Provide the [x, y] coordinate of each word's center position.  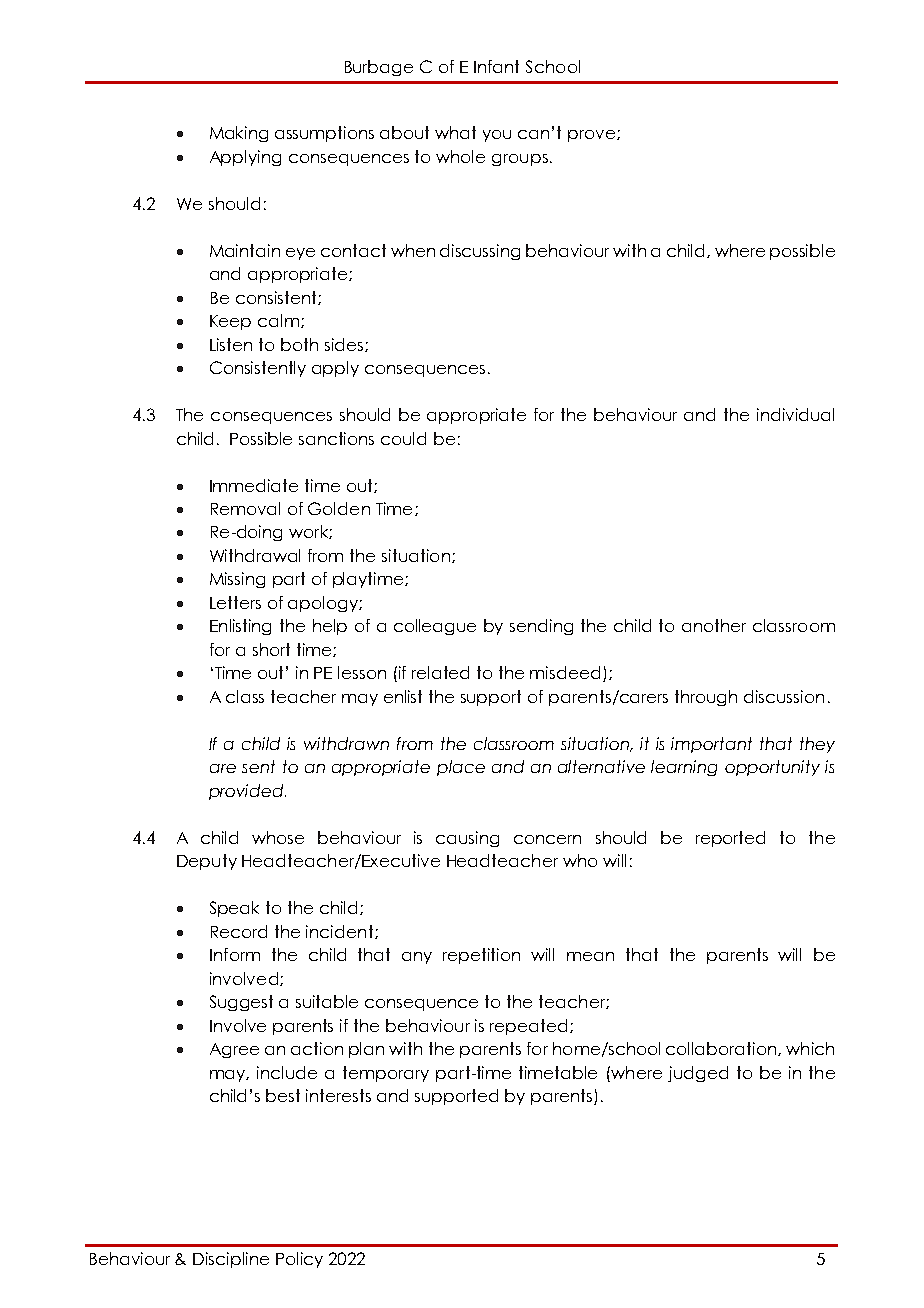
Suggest [241, 1003]
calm [278, 320]
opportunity [772, 768]
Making [239, 134]
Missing [237, 580]
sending [541, 627]
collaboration [722, 1049]
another [714, 625]
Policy [299, 1260]
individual [795, 414]
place [461, 768]
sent [258, 766]
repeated [528, 1027]
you [497, 136]
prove [591, 136]
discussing [480, 252]
